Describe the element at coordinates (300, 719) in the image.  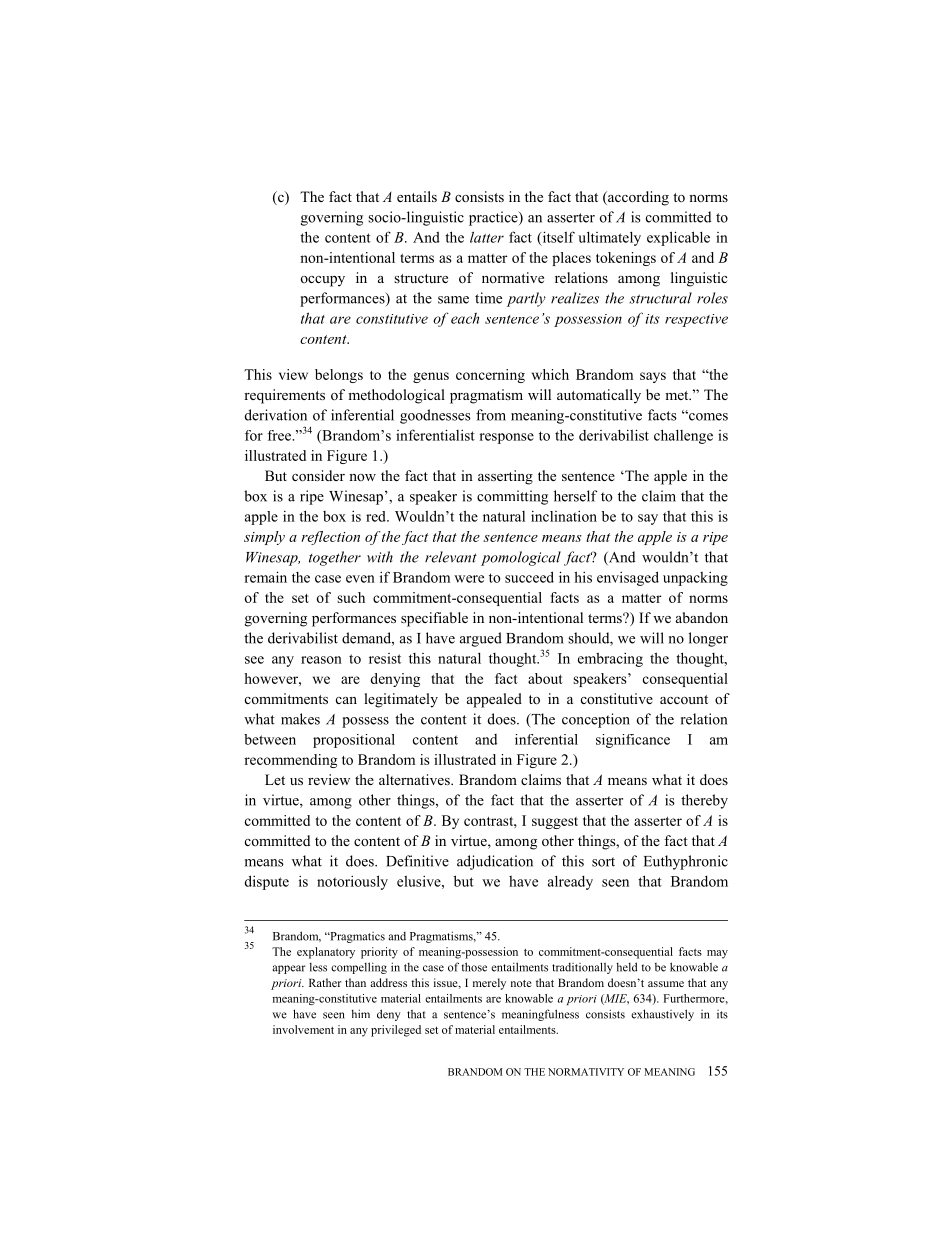
I see `makes` at that location.
